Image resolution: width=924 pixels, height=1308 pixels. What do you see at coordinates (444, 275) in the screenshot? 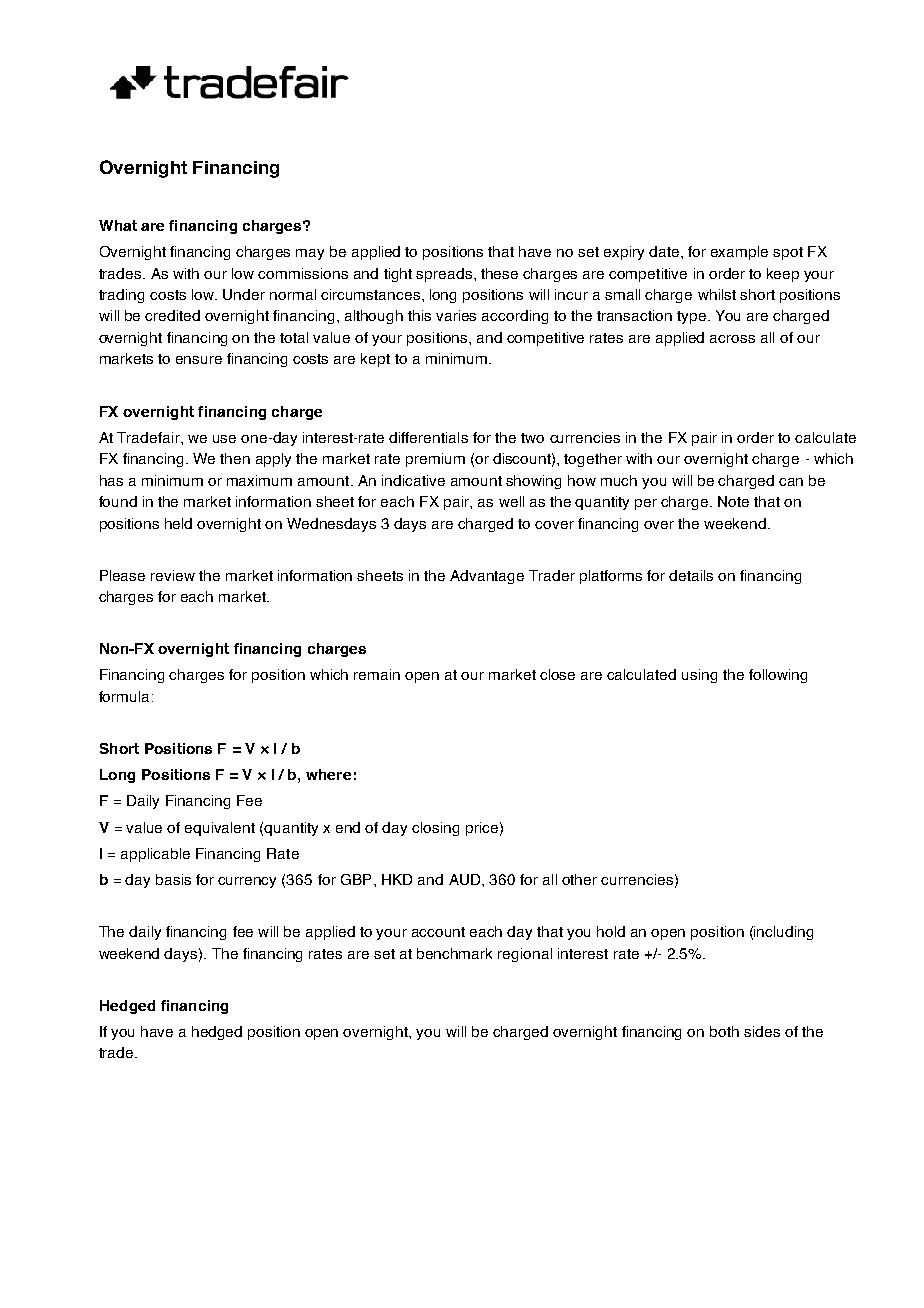
I see `spreads` at bounding box center [444, 275].
